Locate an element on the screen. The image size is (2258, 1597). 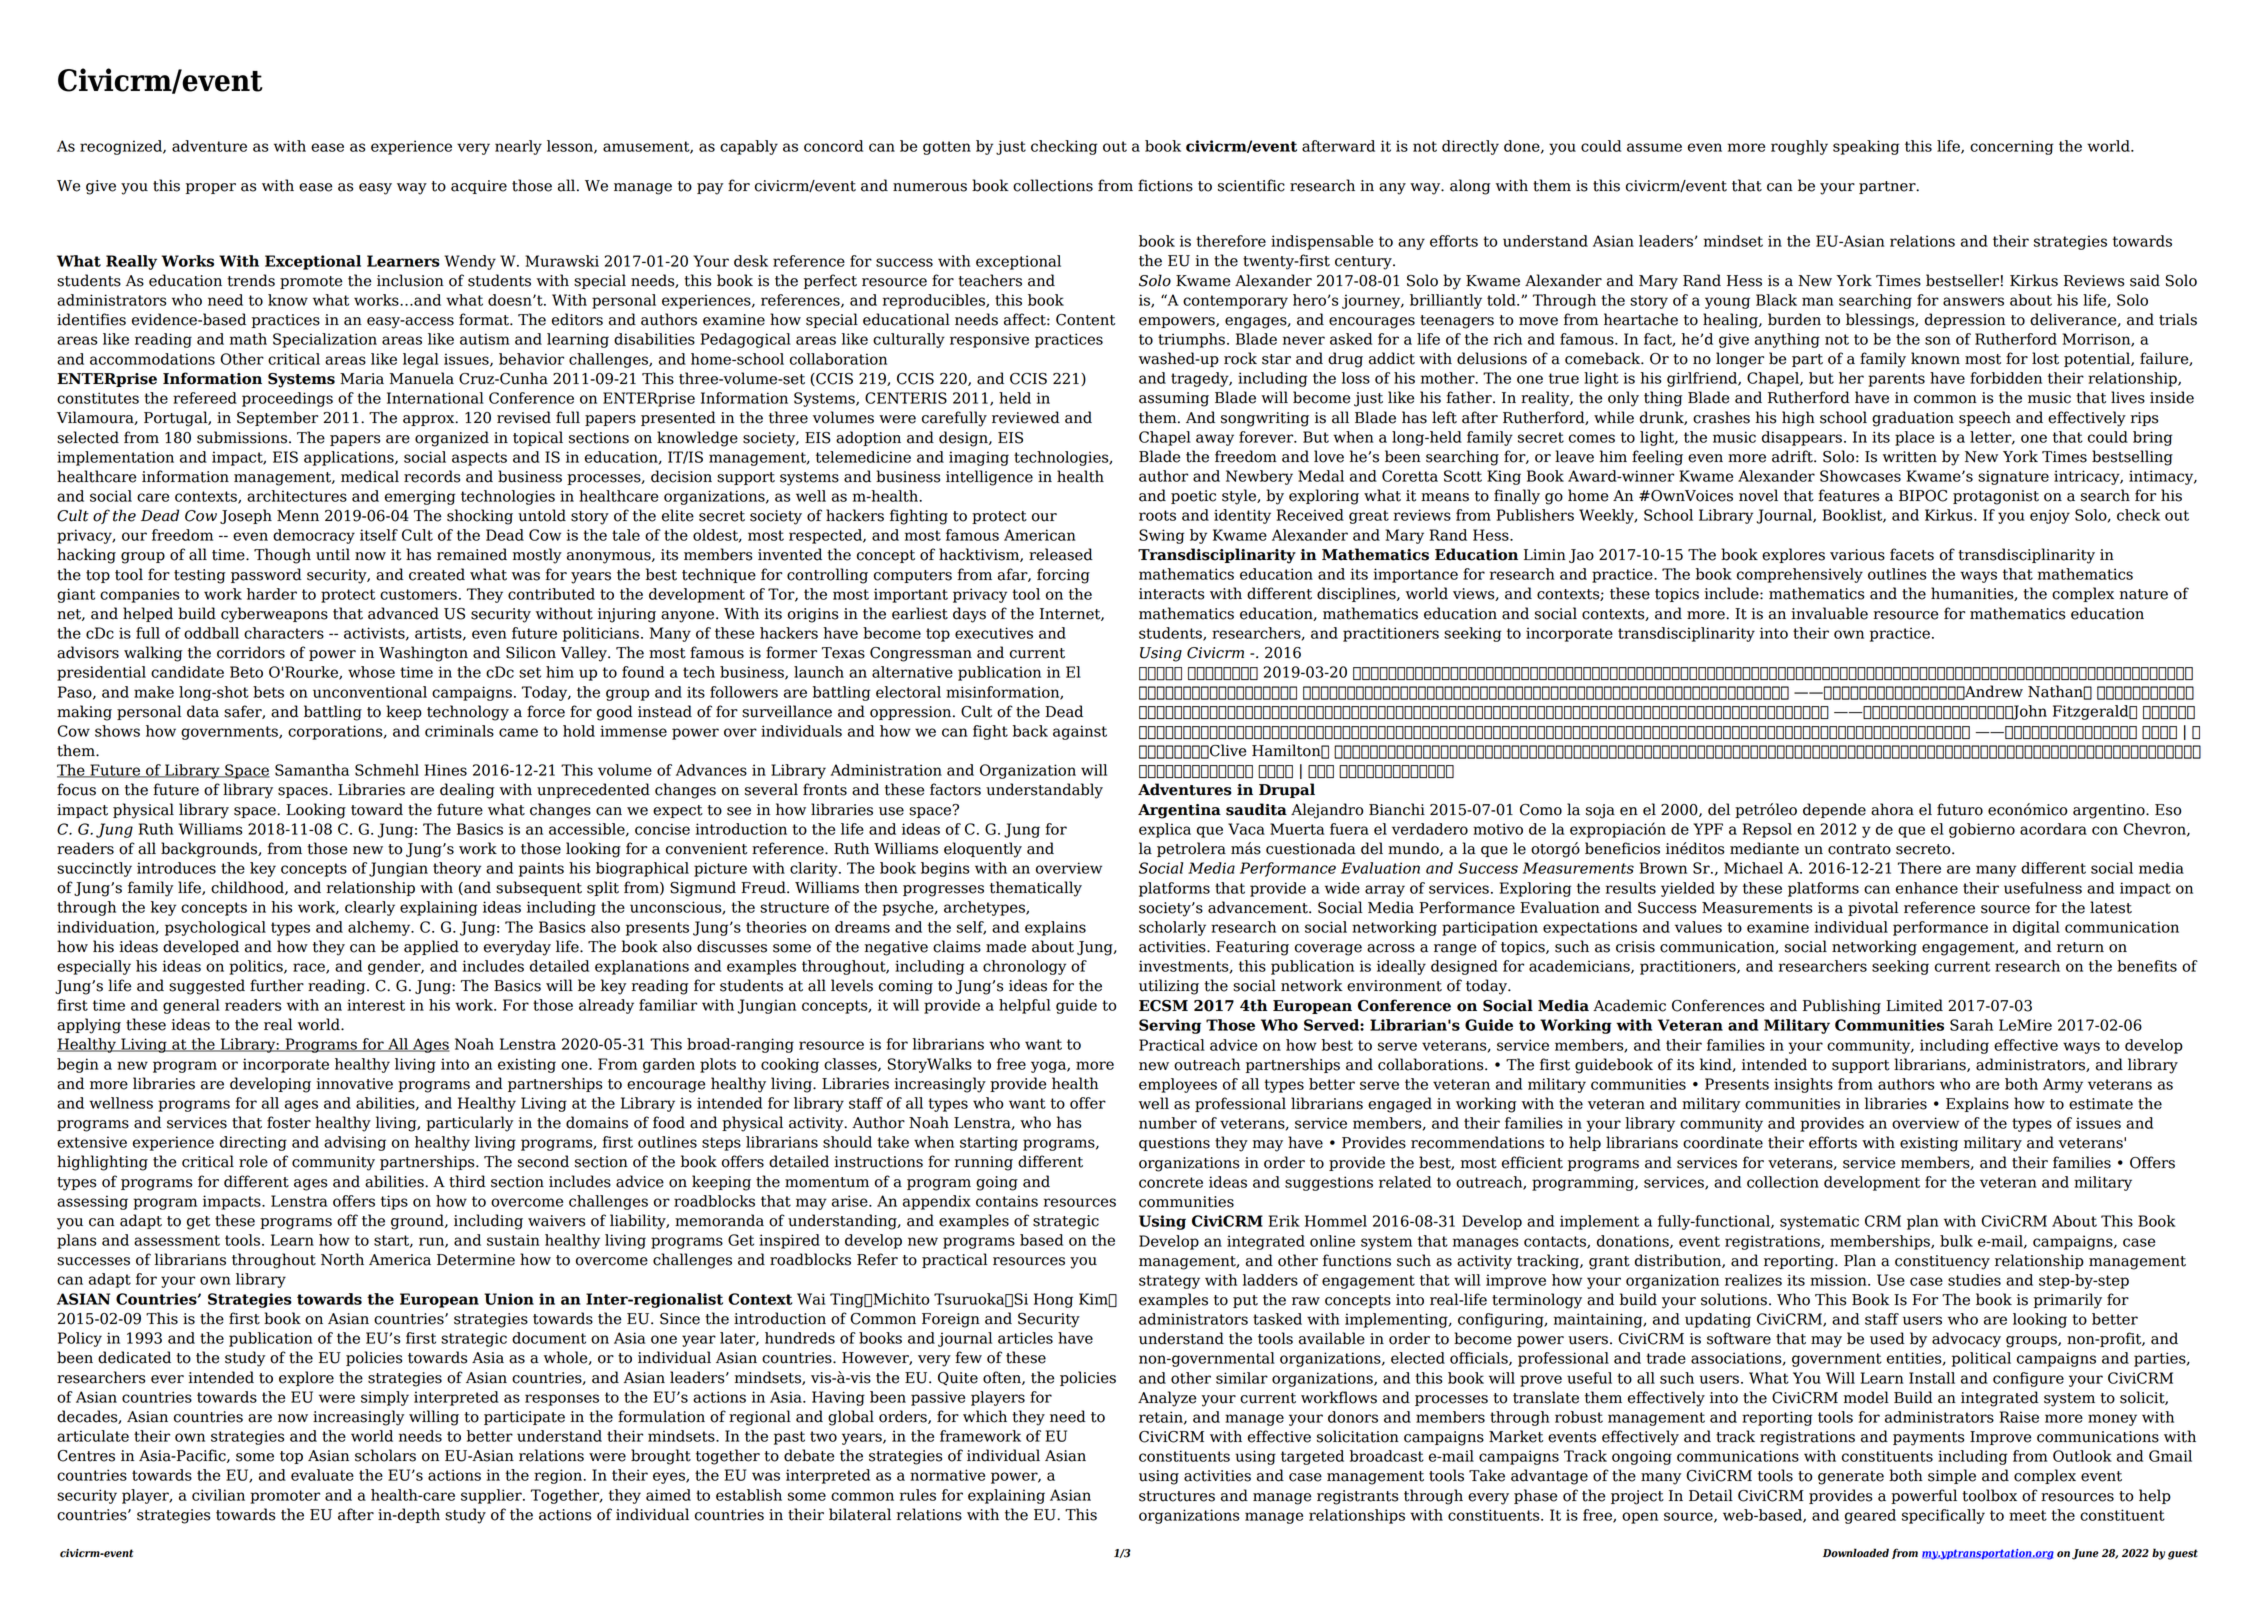
explica is located at coordinates (1165, 830).
